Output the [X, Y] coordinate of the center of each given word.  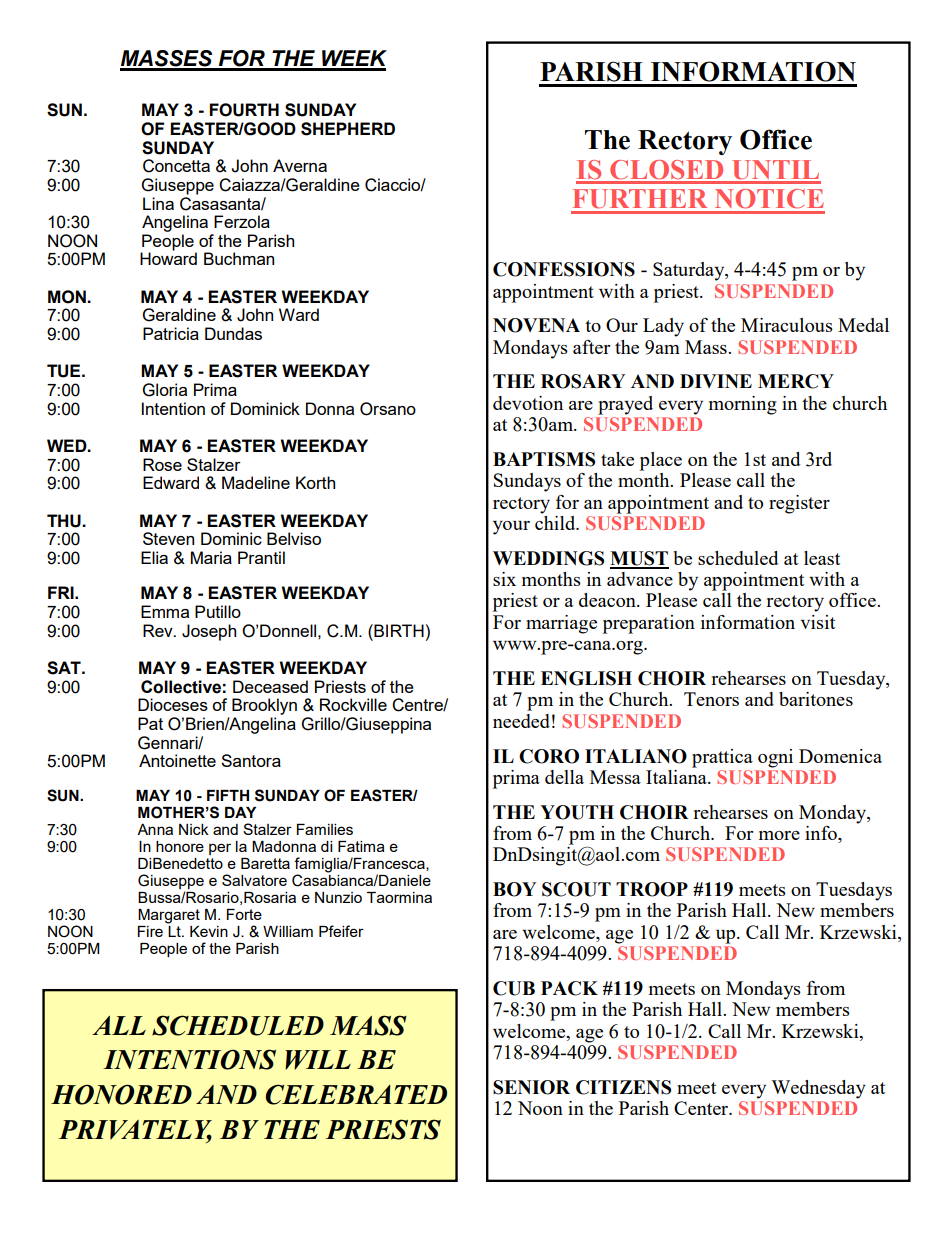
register [799, 504]
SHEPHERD [348, 129]
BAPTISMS [544, 459]
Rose [162, 464]
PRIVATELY [135, 1131]
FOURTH [244, 110]
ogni [775, 758]
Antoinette [177, 760]
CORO [549, 756]
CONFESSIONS [564, 269]
